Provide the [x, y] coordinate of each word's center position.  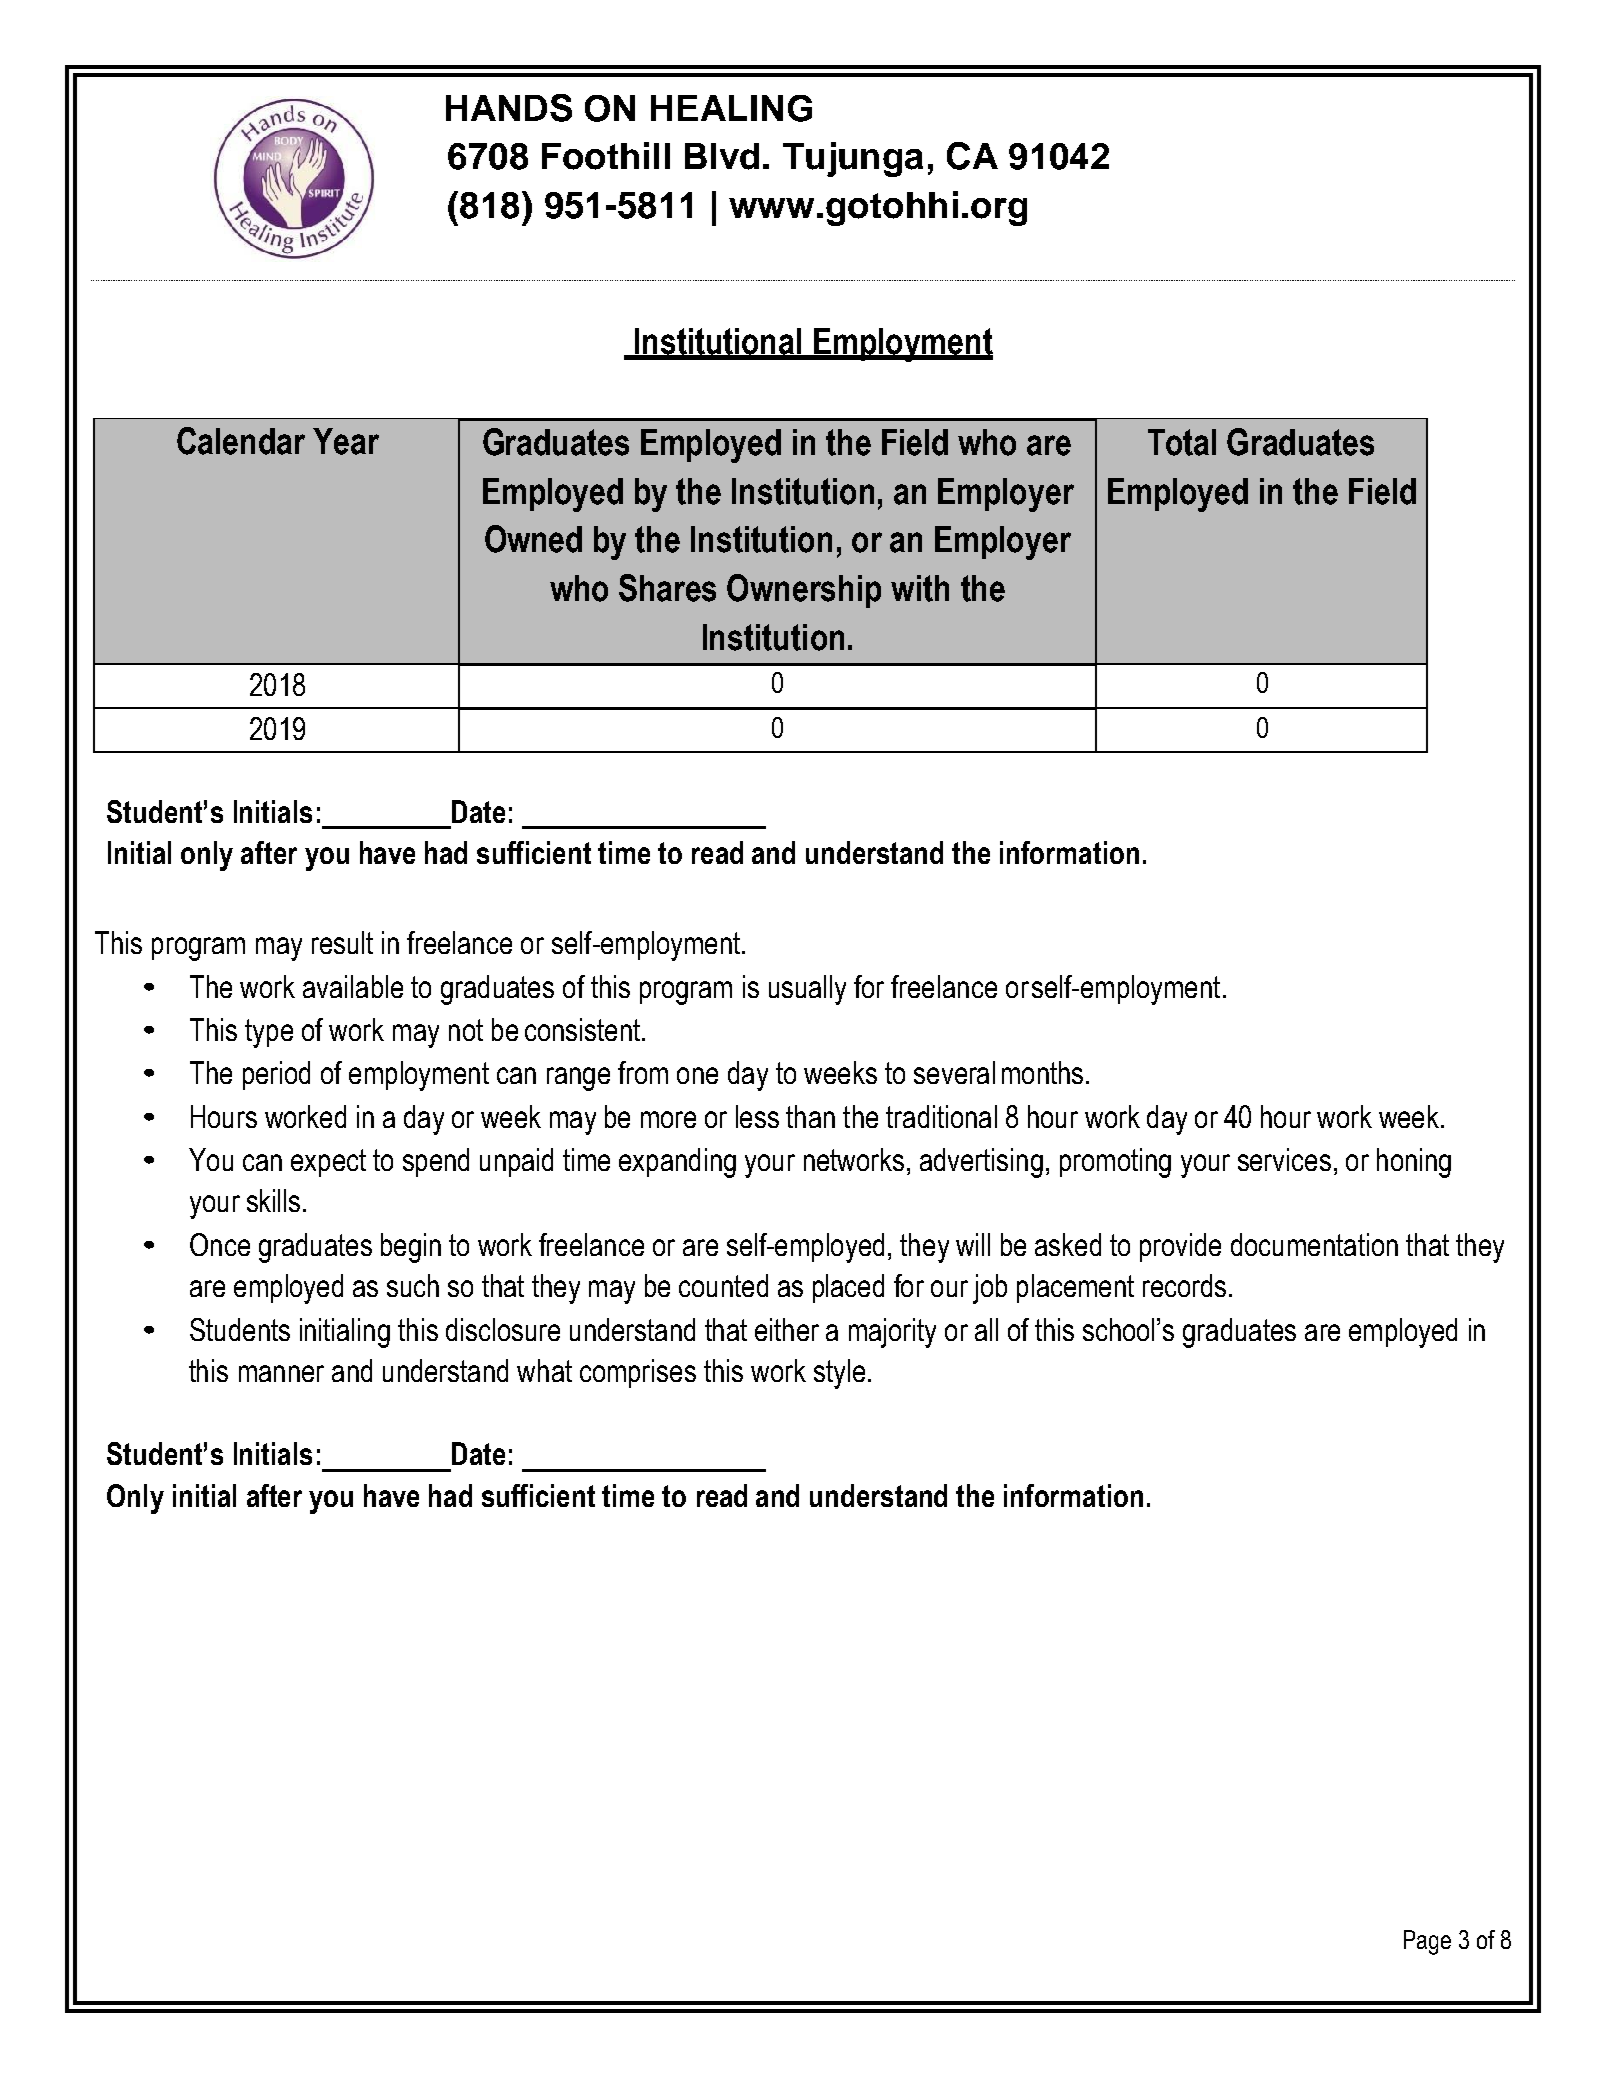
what [544, 1370]
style [839, 1374]
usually [807, 990]
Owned [533, 539]
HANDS [509, 108]
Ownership [804, 591]
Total [1182, 442]
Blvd [722, 156]
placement [1075, 1288]
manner [281, 1373]
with [920, 588]
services [1284, 1159]
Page [1427, 1942]
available [353, 986]
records [1184, 1285]
